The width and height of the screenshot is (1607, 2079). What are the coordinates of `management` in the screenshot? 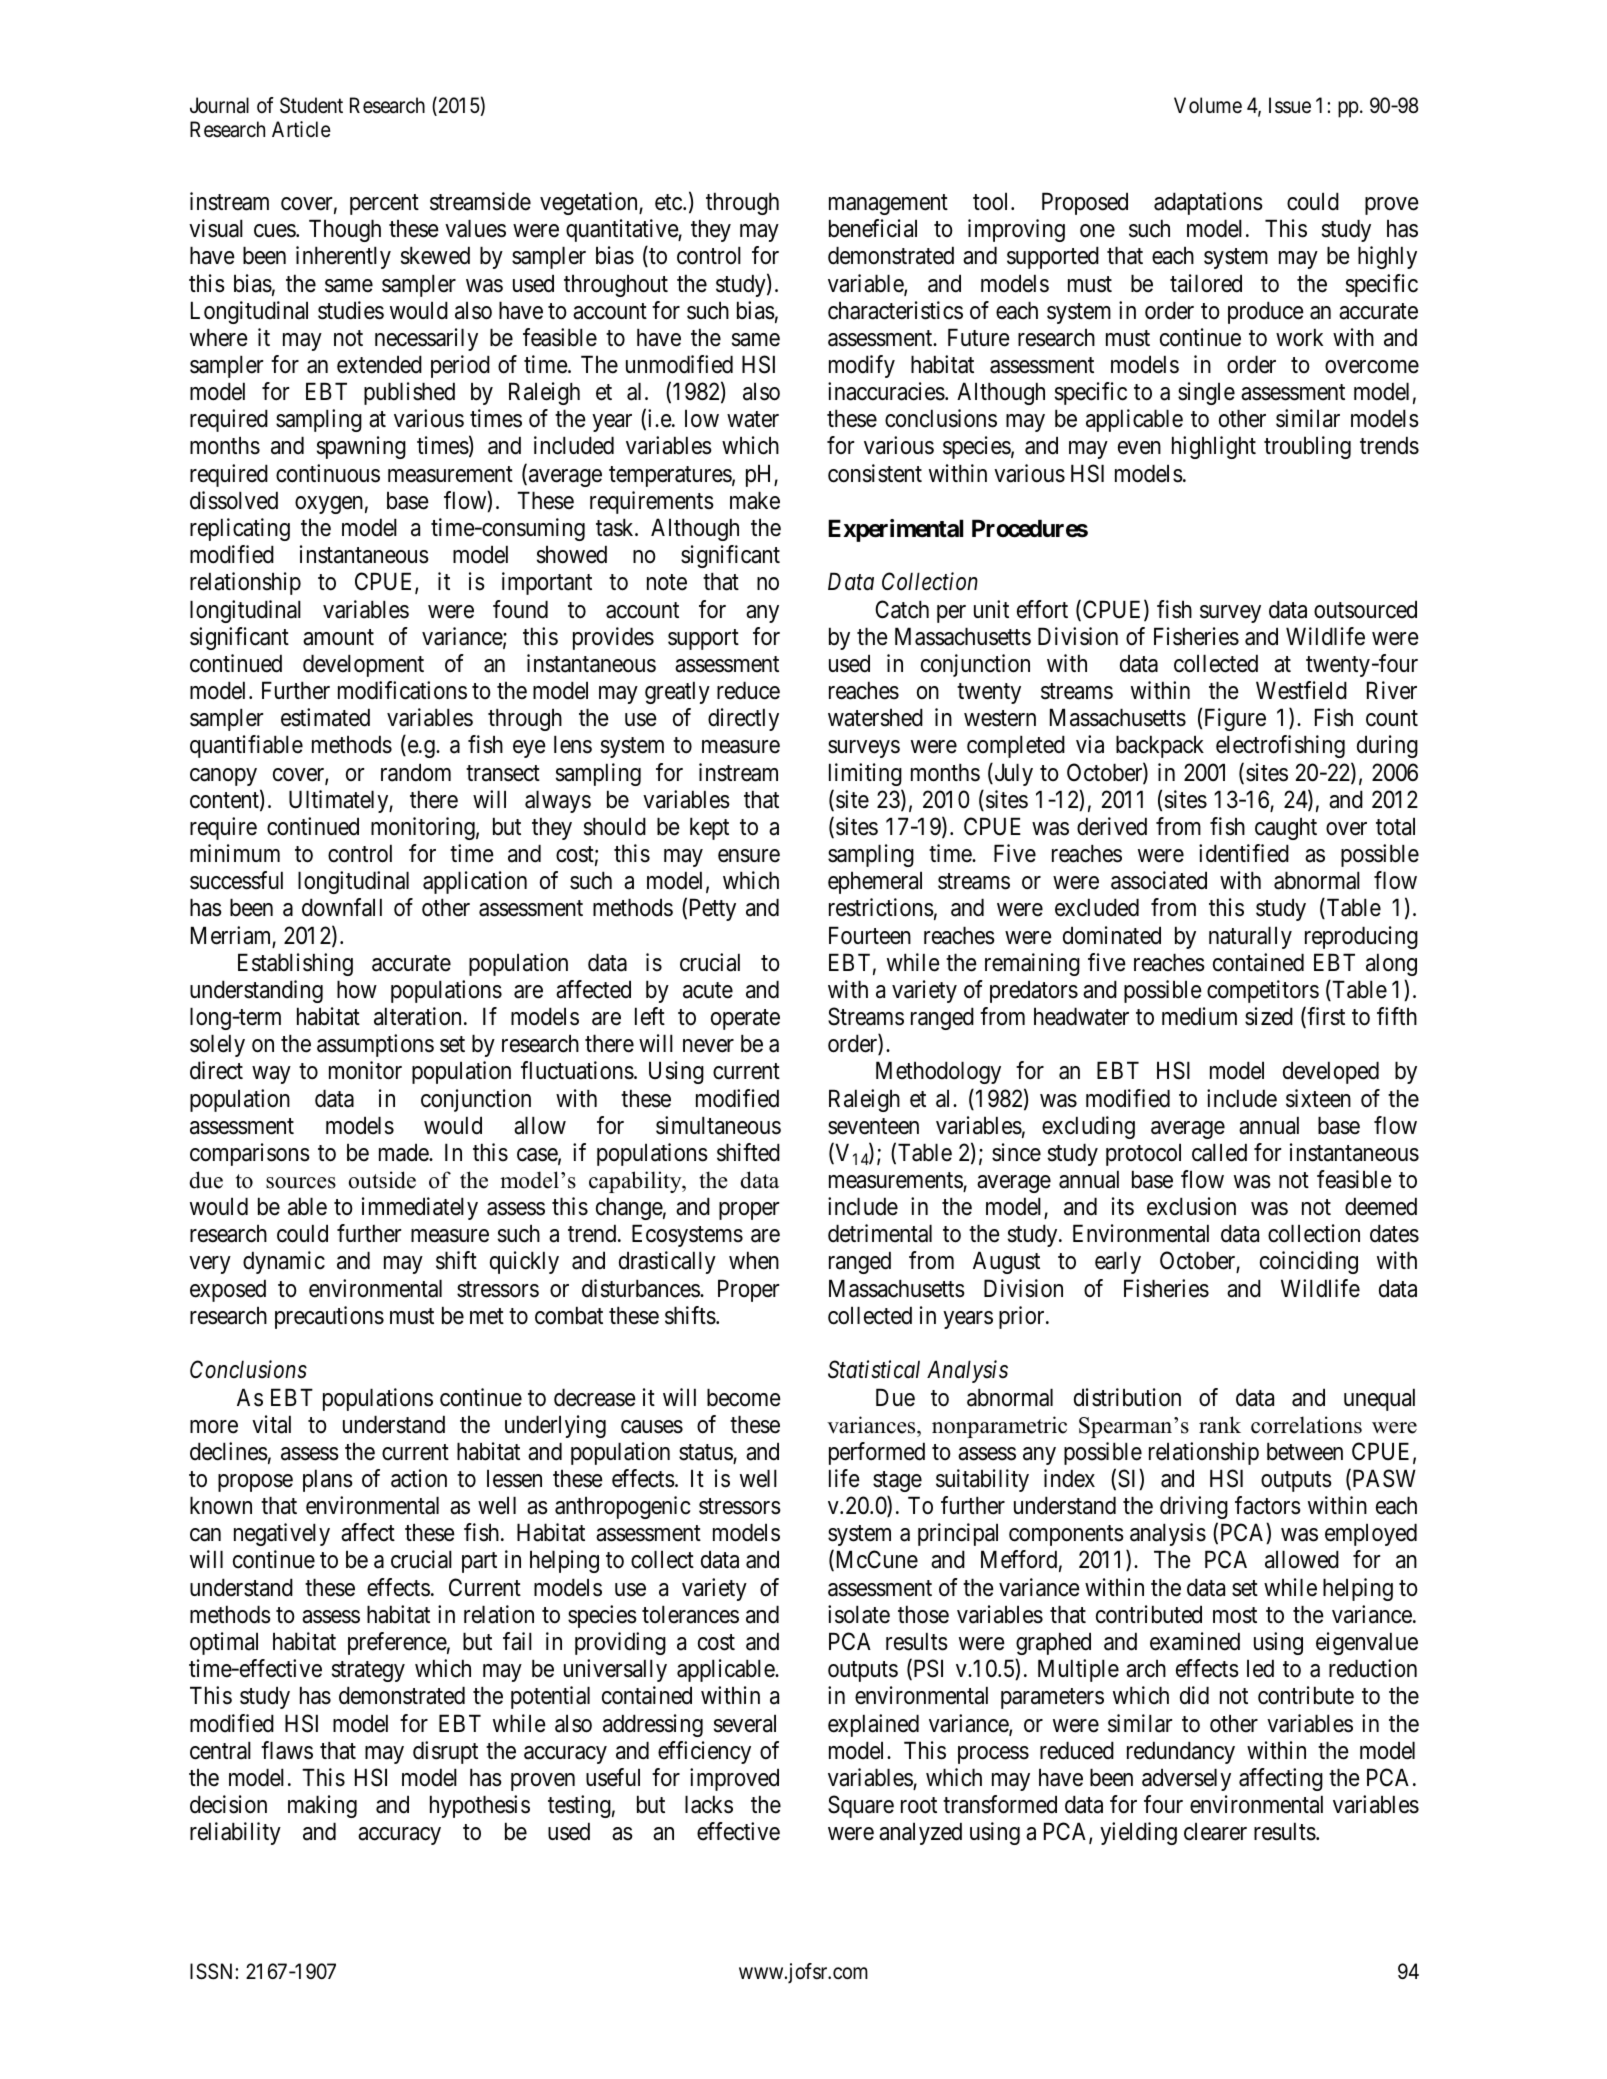 It's located at (888, 204).
